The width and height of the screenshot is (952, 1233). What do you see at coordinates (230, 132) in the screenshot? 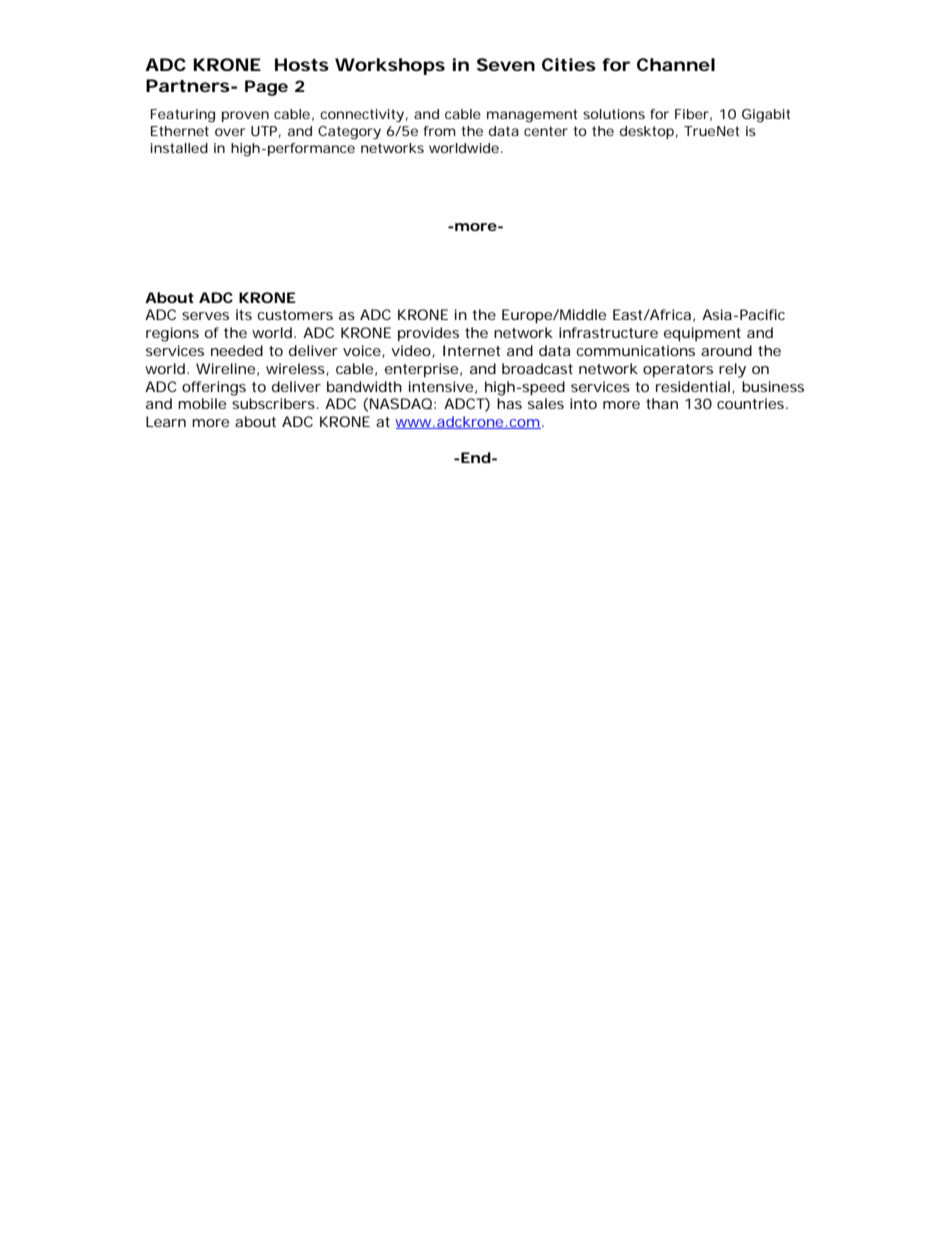
I see `over` at bounding box center [230, 132].
